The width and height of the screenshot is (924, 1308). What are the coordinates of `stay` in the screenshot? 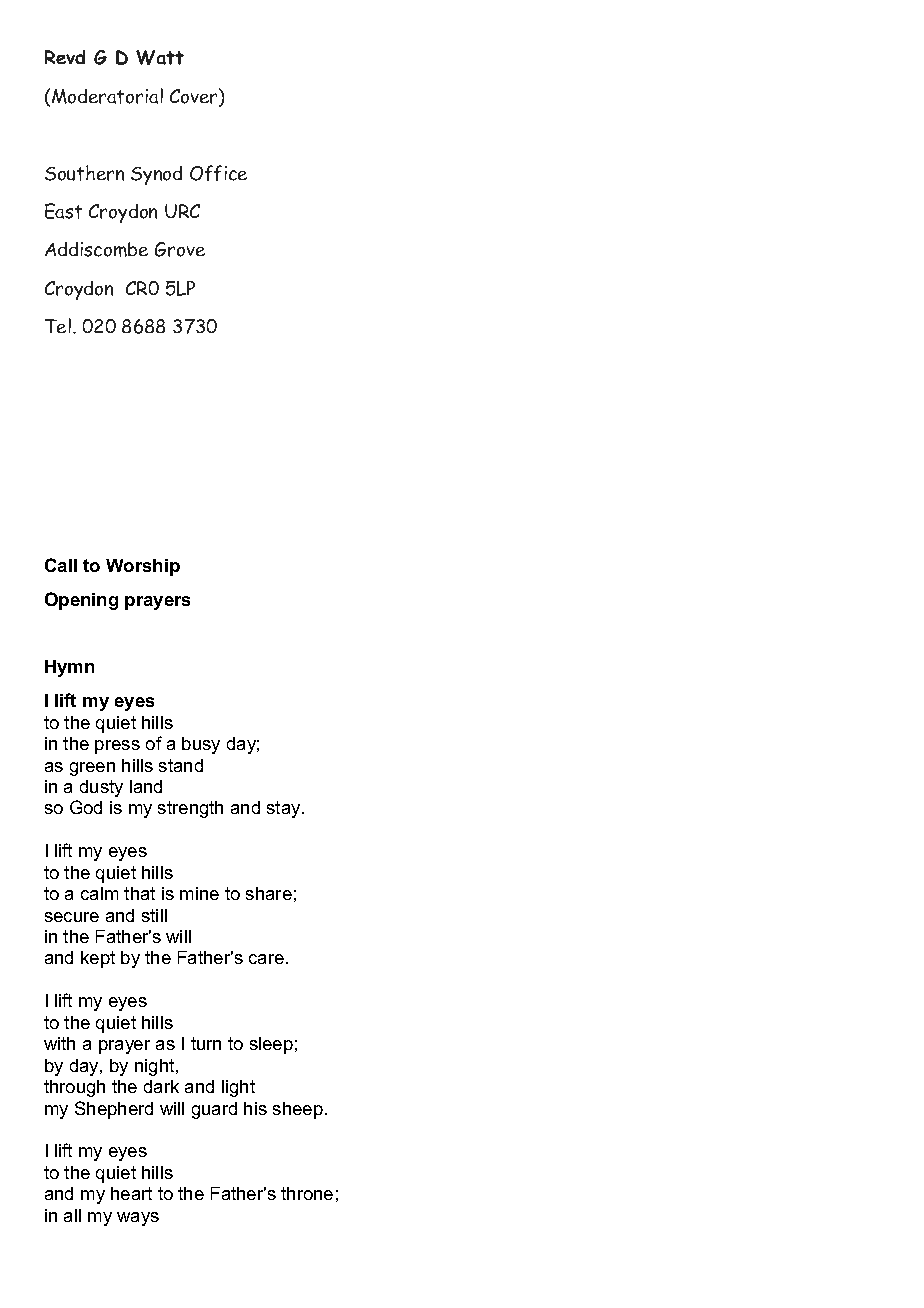 It's located at (285, 809).
